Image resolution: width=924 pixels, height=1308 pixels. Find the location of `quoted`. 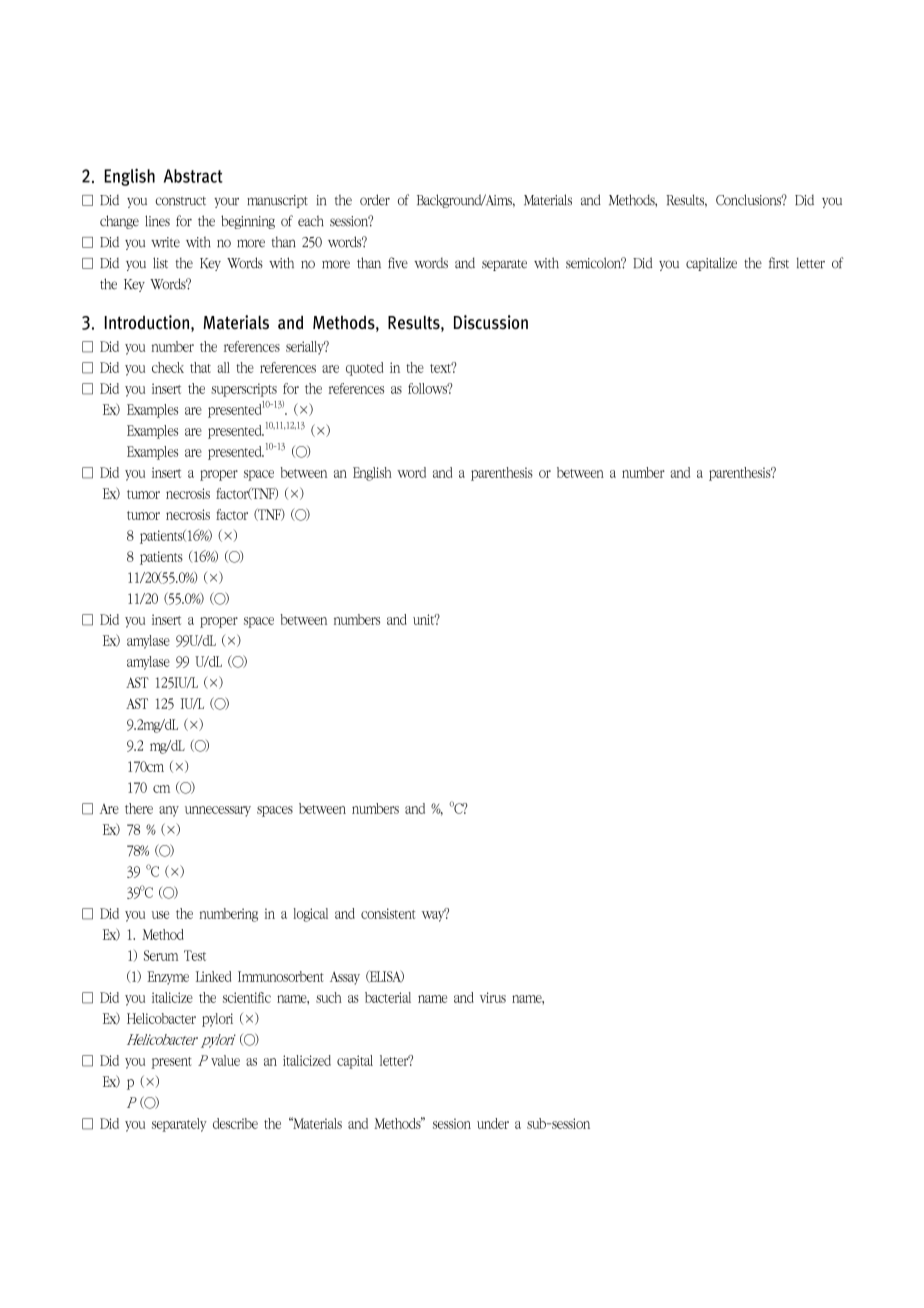

quoted is located at coordinates (364, 369).
